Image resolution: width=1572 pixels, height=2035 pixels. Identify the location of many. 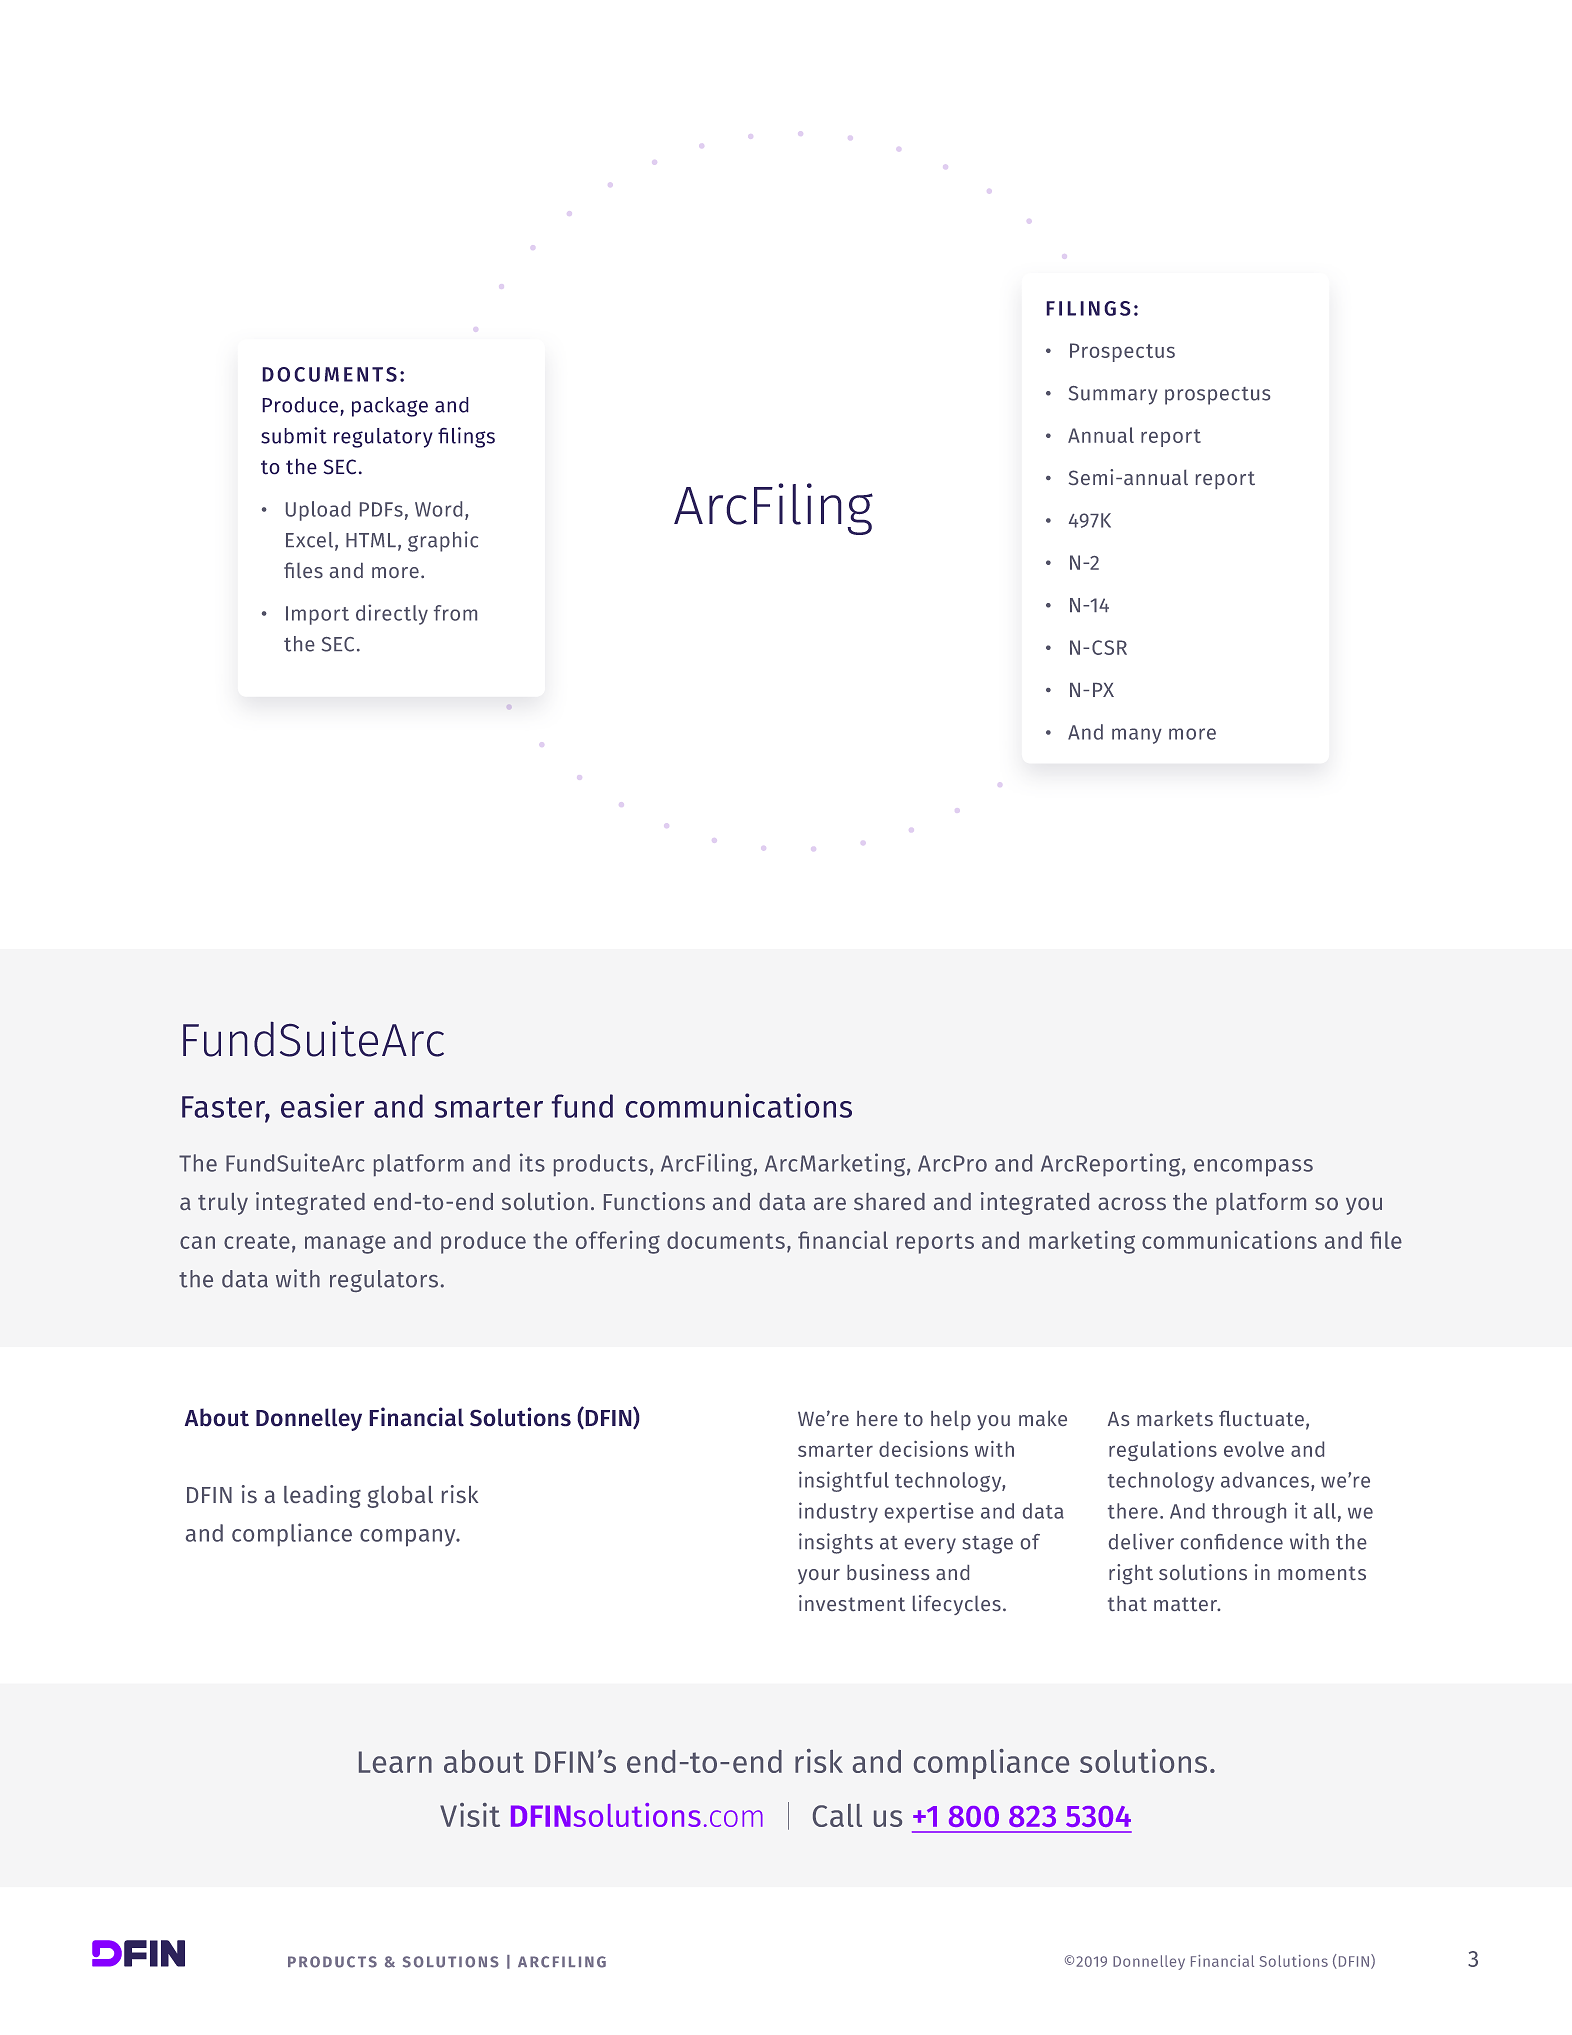
(1137, 736).
